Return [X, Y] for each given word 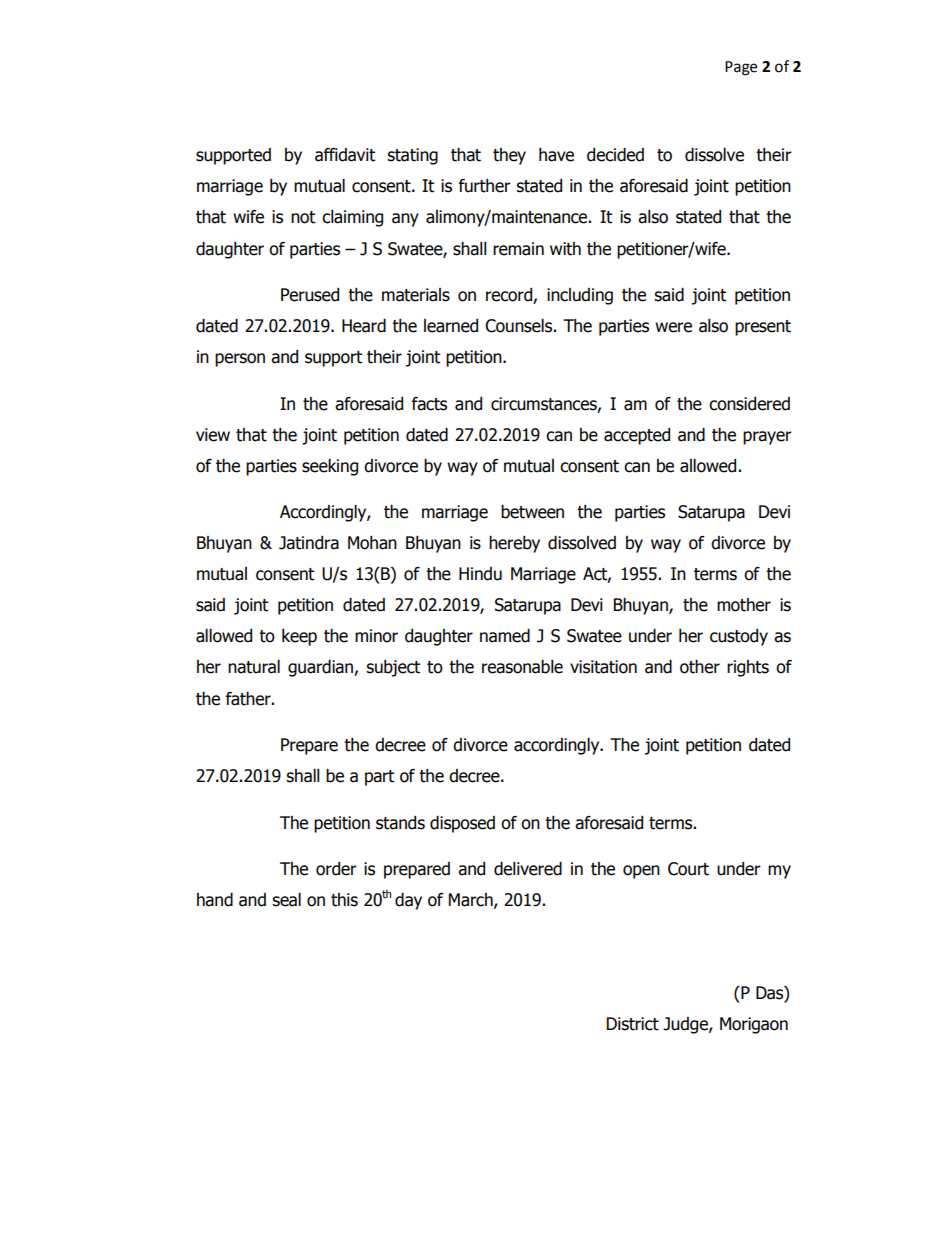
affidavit [345, 155]
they [509, 156]
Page [741, 68]
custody [739, 637]
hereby [514, 544]
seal [286, 900]
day [408, 901]
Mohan [372, 543]
